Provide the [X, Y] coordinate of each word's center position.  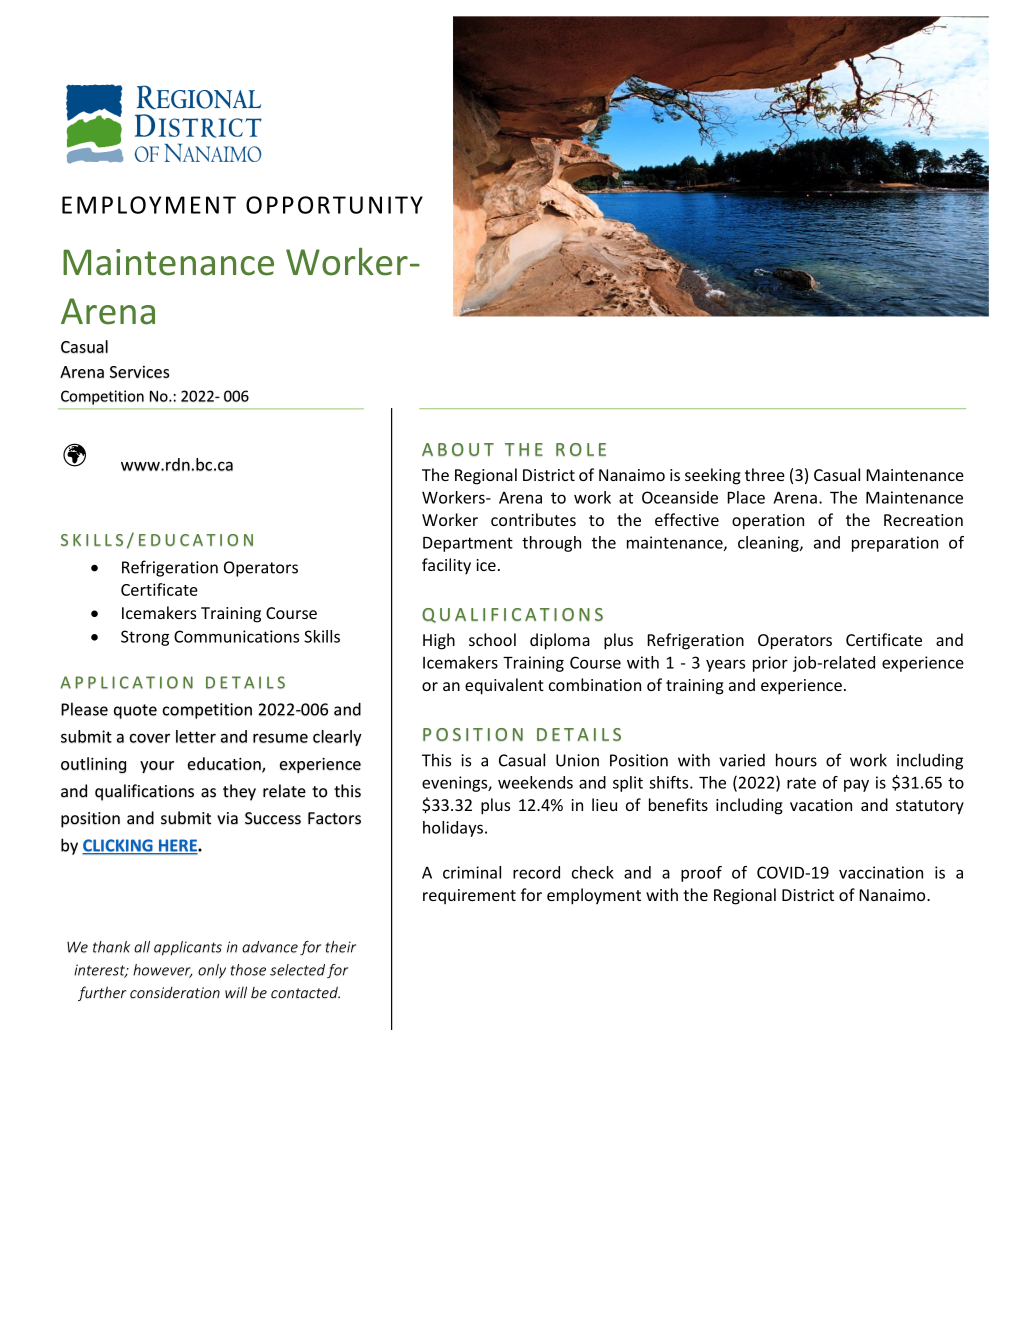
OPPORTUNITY [334, 205]
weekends [535, 782]
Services [140, 372]
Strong [145, 638]
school [492, 639]
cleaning [769, 544]
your [157, 767]
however [163, 971]
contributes [533, 519]
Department [468, 544]
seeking [713, 476]
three [765, 474]
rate [801, 783]
